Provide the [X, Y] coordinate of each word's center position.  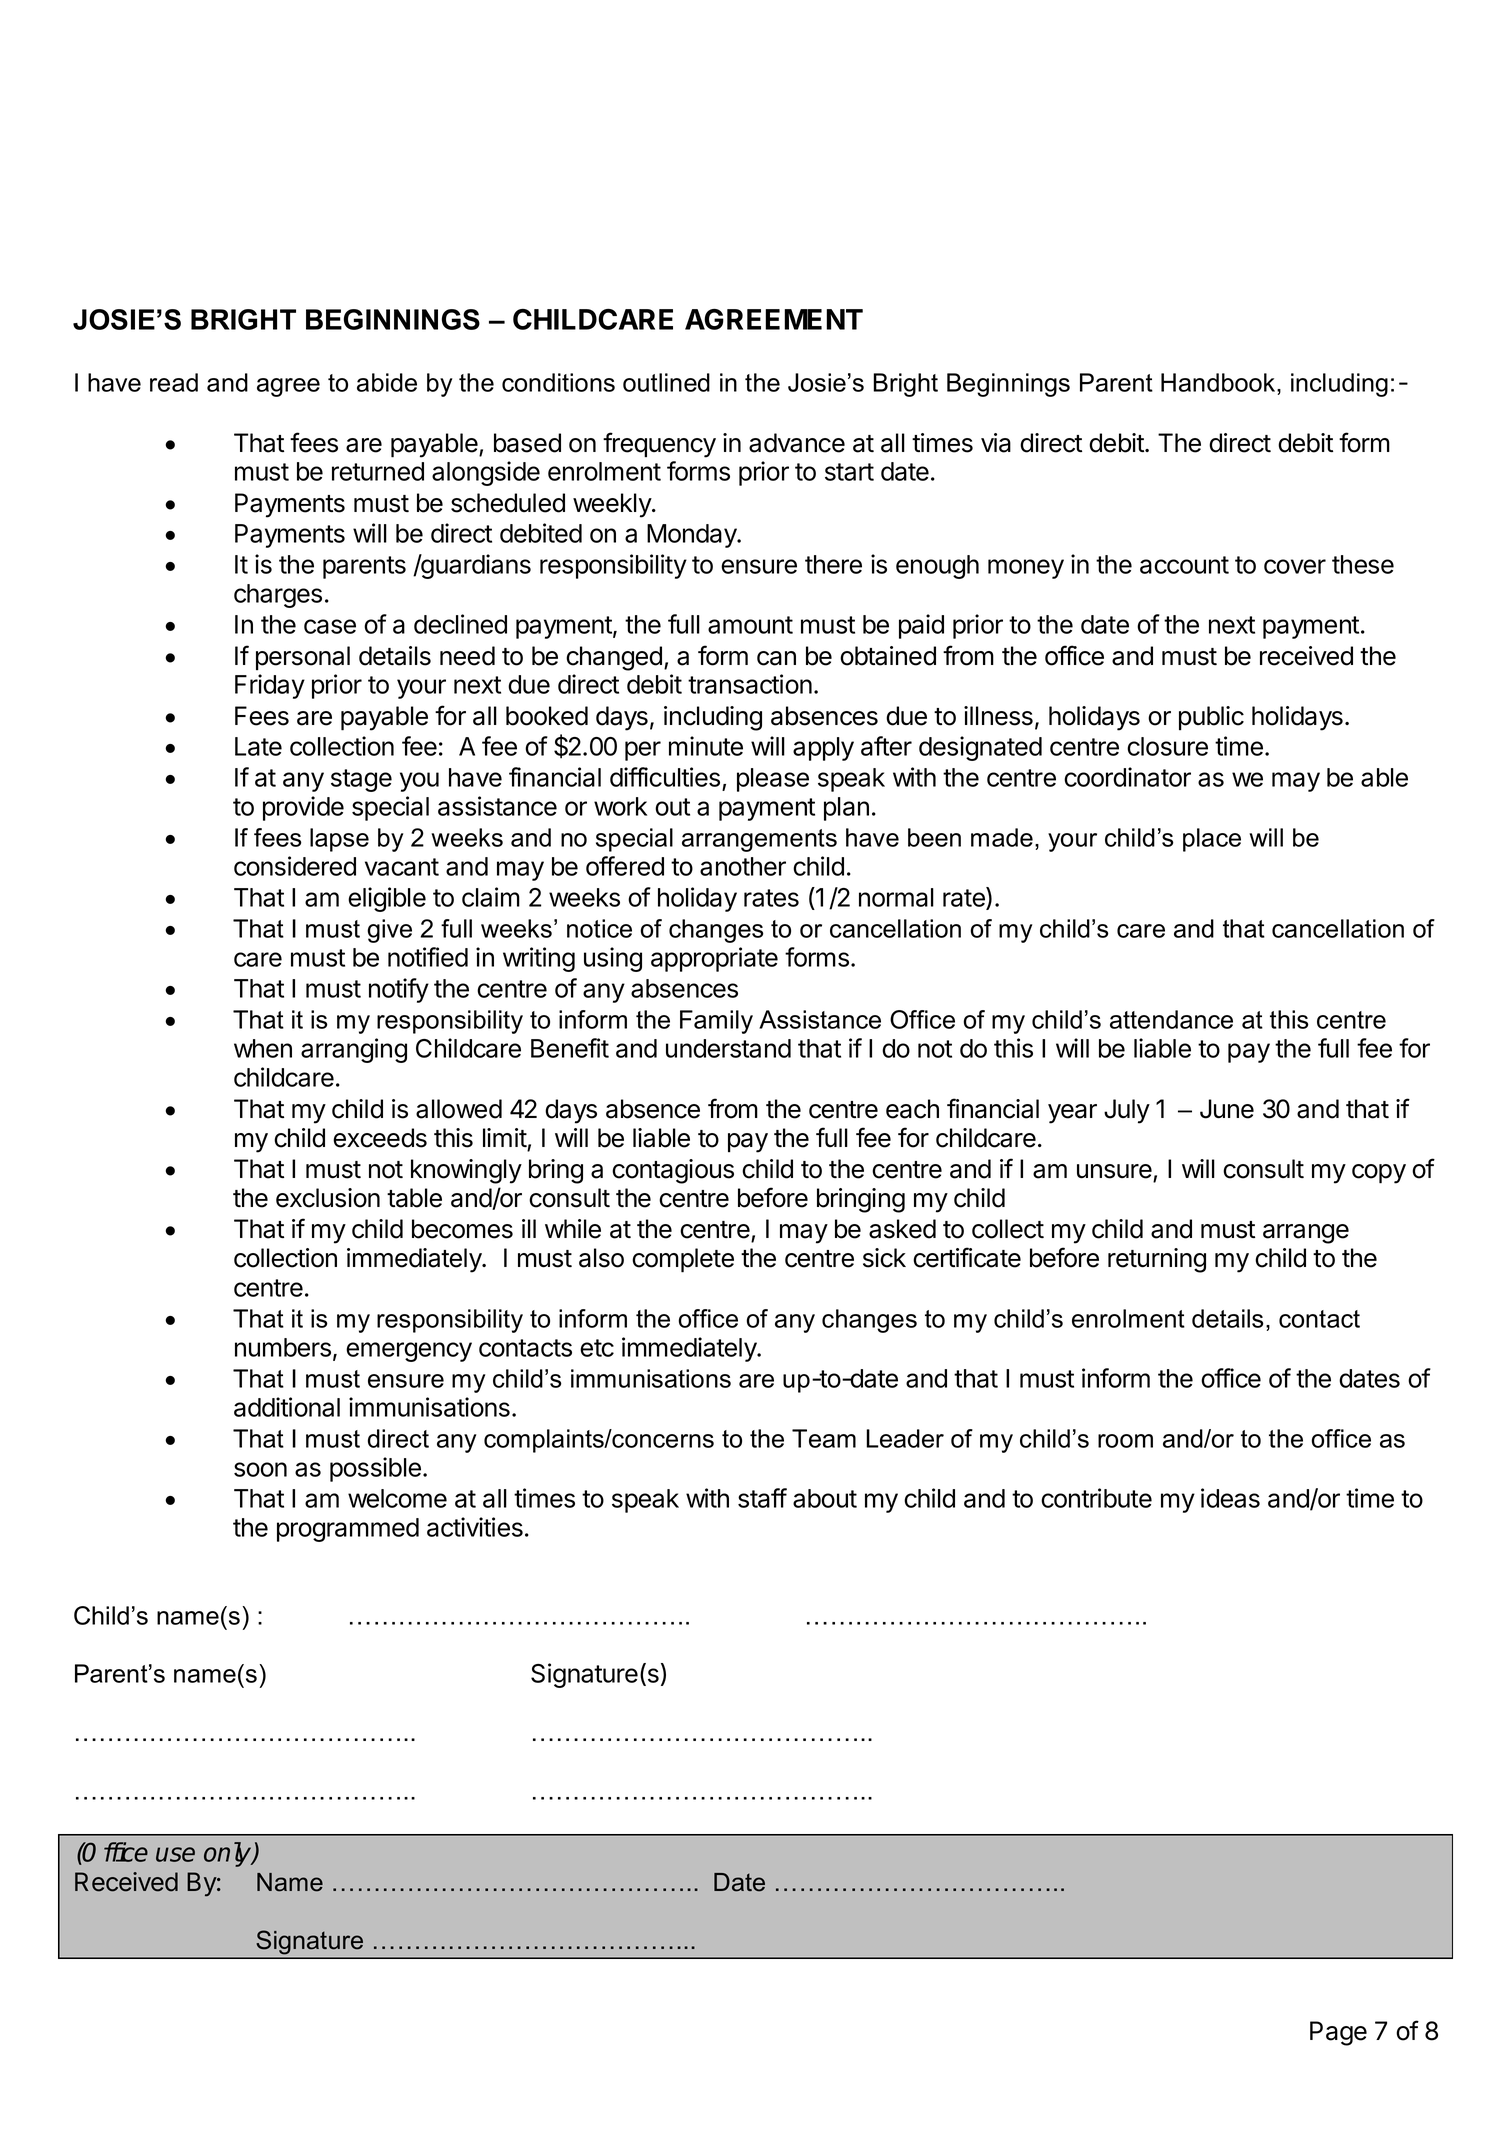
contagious [673, 1171]
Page [1338, 2033]
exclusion [328, 1198]
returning [1157, 1260]
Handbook [1219, 382]
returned [378, 471]
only [229, 1854]
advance [797, 443]
